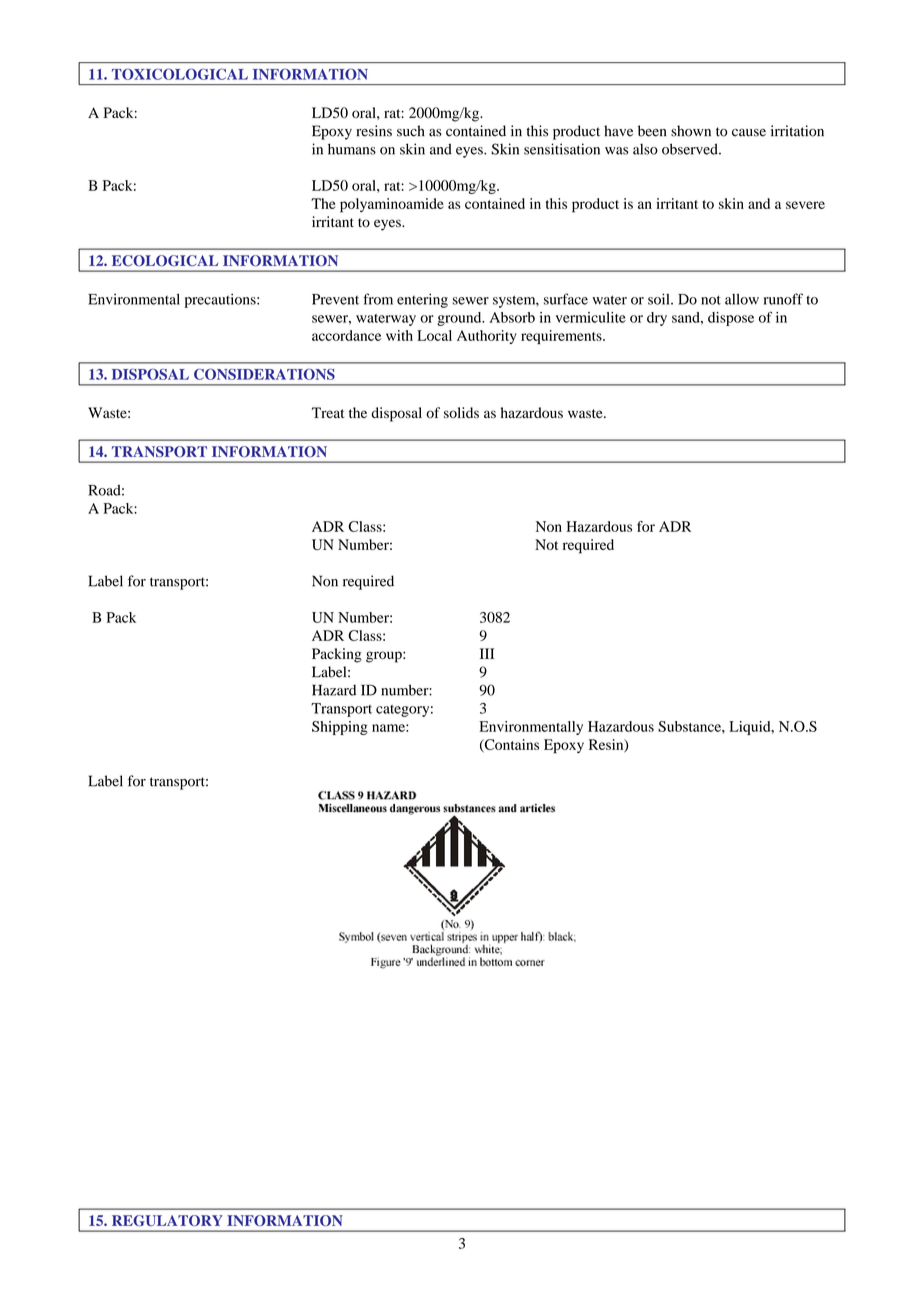 This screenshot has height=1308, width=924. I want to click on such, so click(411, 131).
